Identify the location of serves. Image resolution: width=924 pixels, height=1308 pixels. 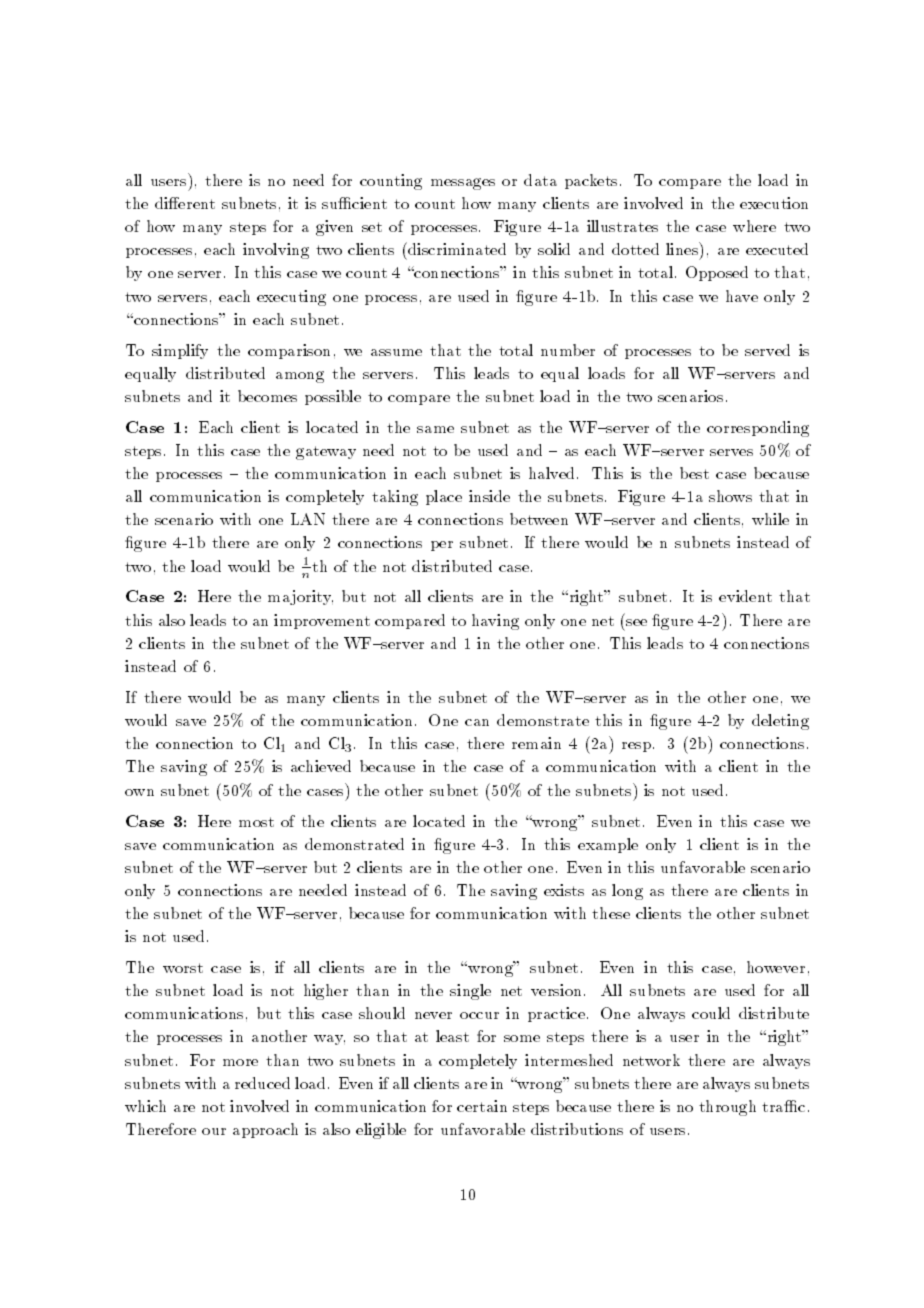
(731, 452).
